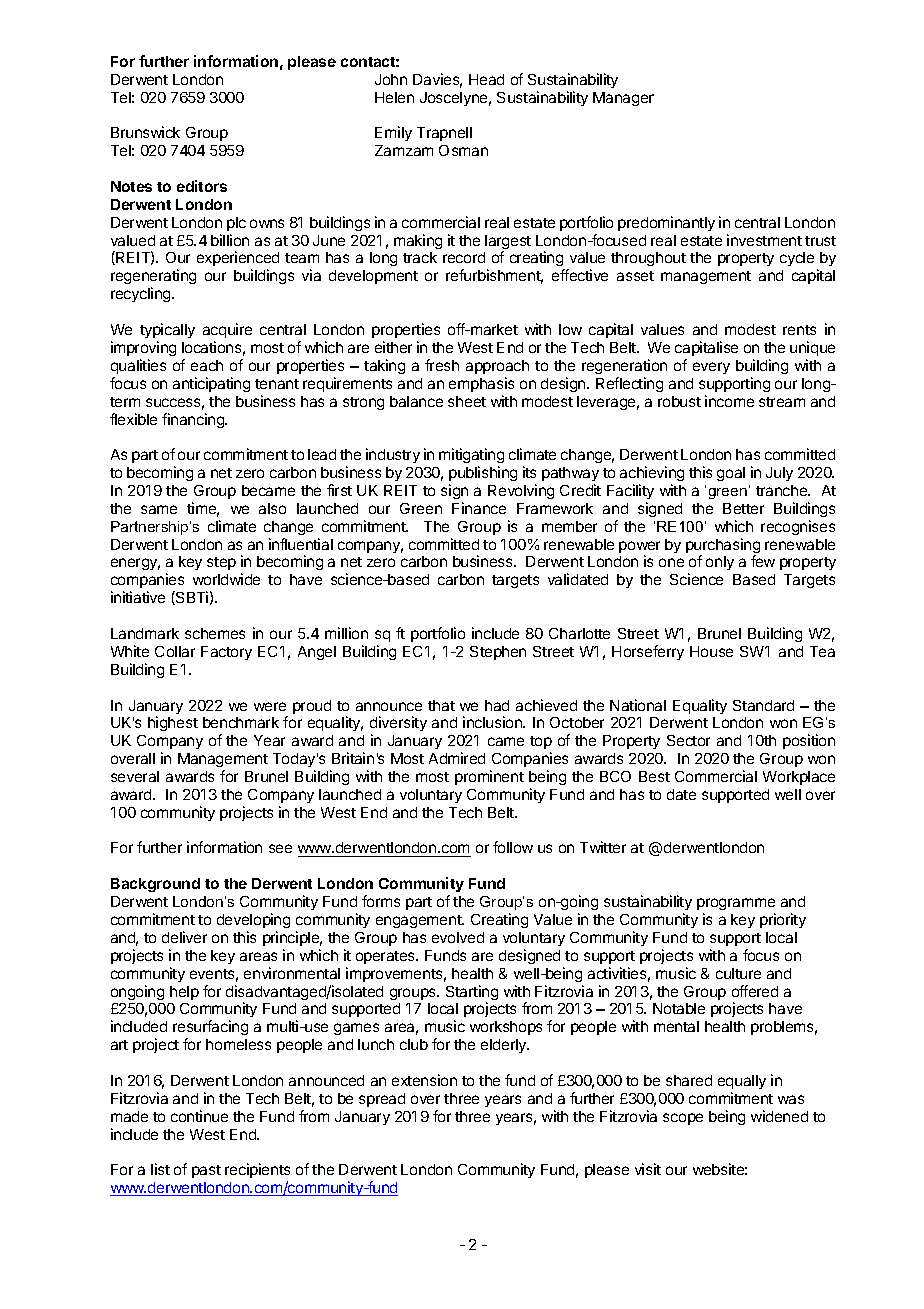  I want to click on emphasis, so click(481, 384).
